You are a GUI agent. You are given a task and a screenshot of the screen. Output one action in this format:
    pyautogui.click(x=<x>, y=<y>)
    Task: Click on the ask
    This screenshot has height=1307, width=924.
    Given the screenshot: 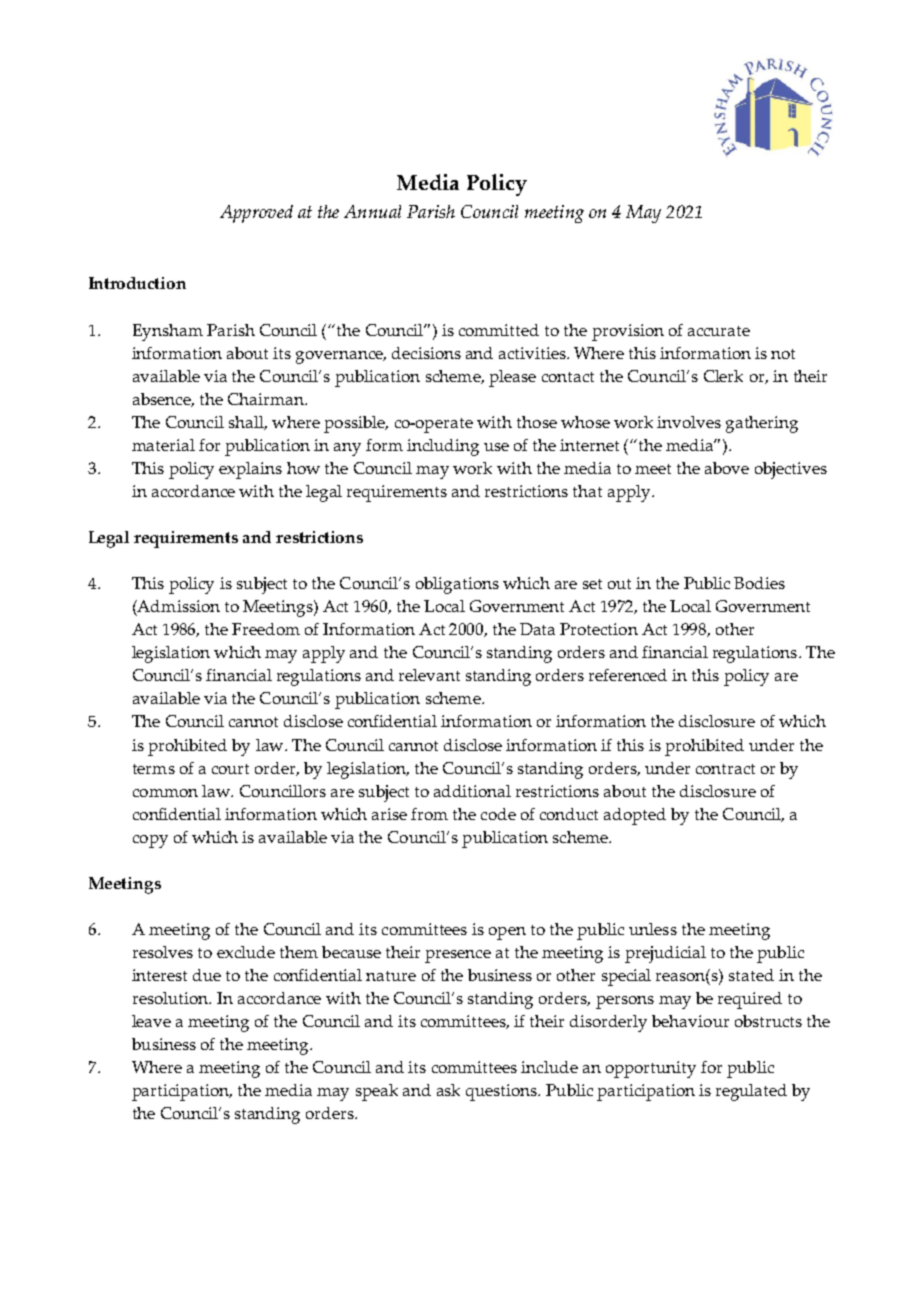 What is the action you would take?
    pyautogui.click(x=448, y=1090)
